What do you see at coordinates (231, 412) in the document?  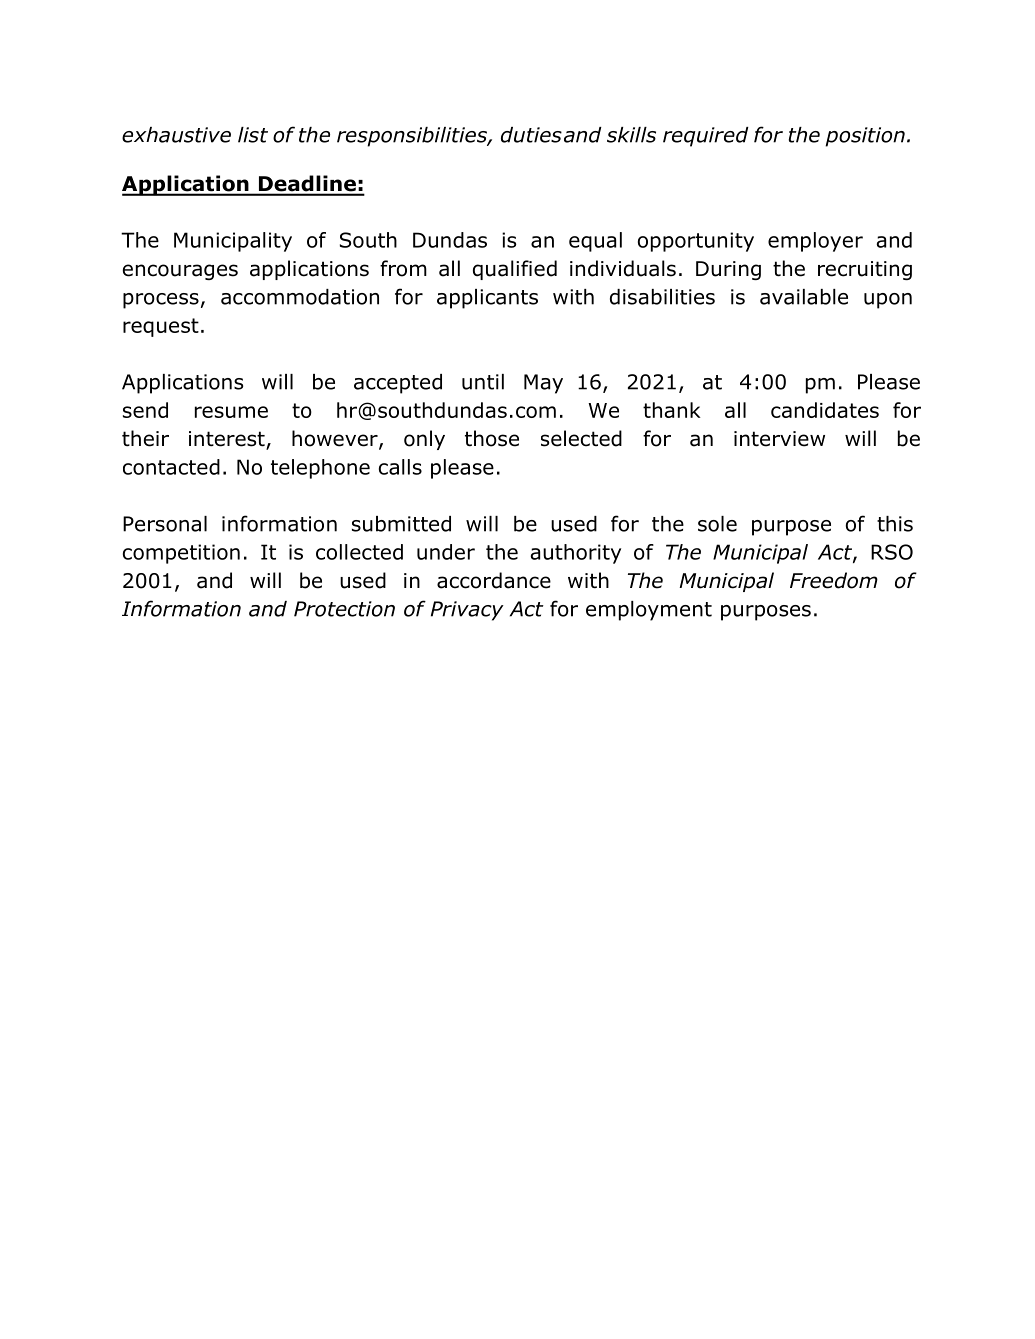 I see `resume` at bounding box center [231, 412].
